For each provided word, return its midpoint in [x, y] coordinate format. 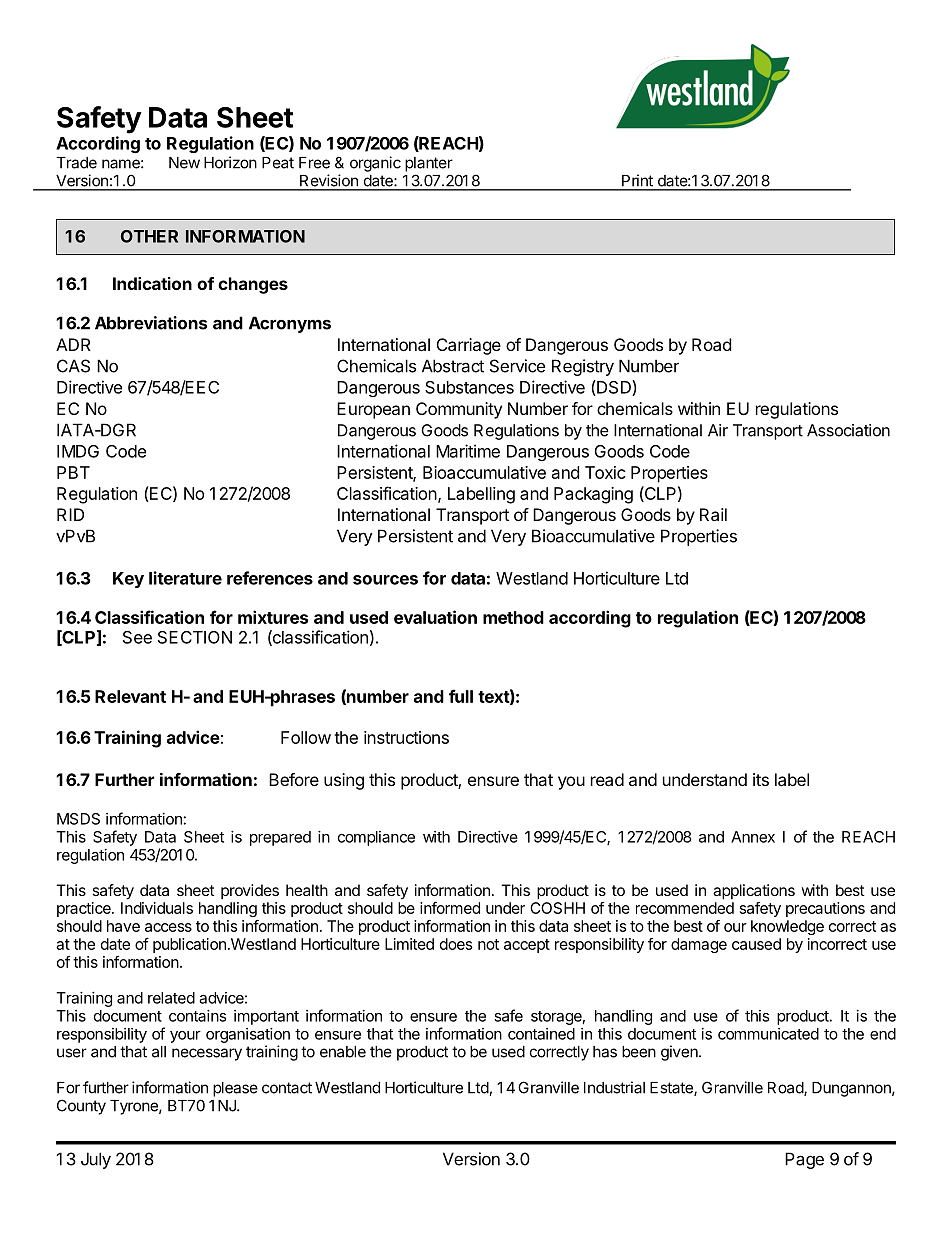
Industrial [614, 1087]
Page [804, 1160]
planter [429, 164]
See [137, 637]
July [96, 1160]
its [761, 779]
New [184, 163]
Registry [583, 367]
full [461, 696]
